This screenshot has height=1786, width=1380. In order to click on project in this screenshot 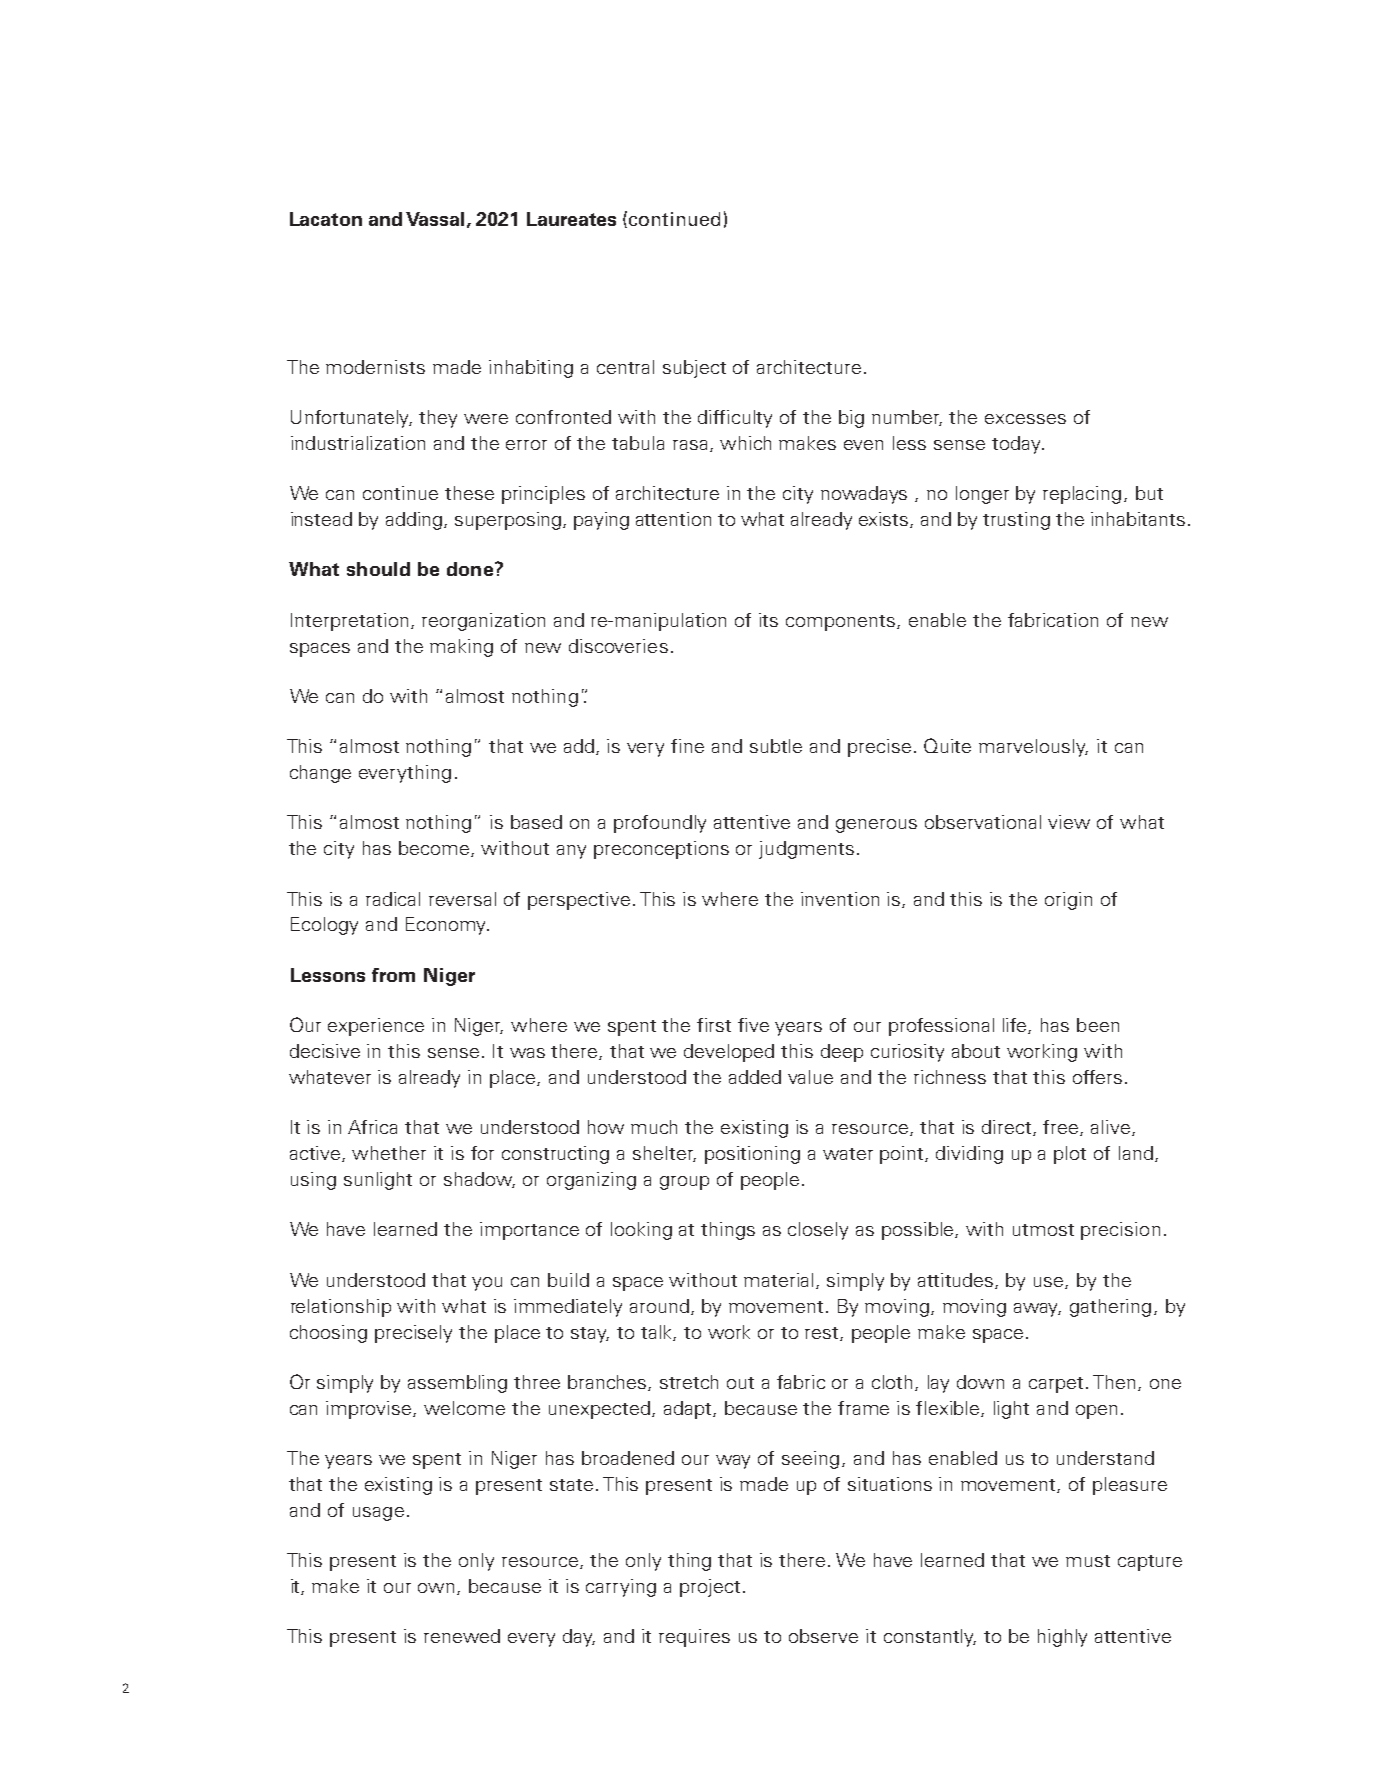, I will do `click(710, 1588)`.
